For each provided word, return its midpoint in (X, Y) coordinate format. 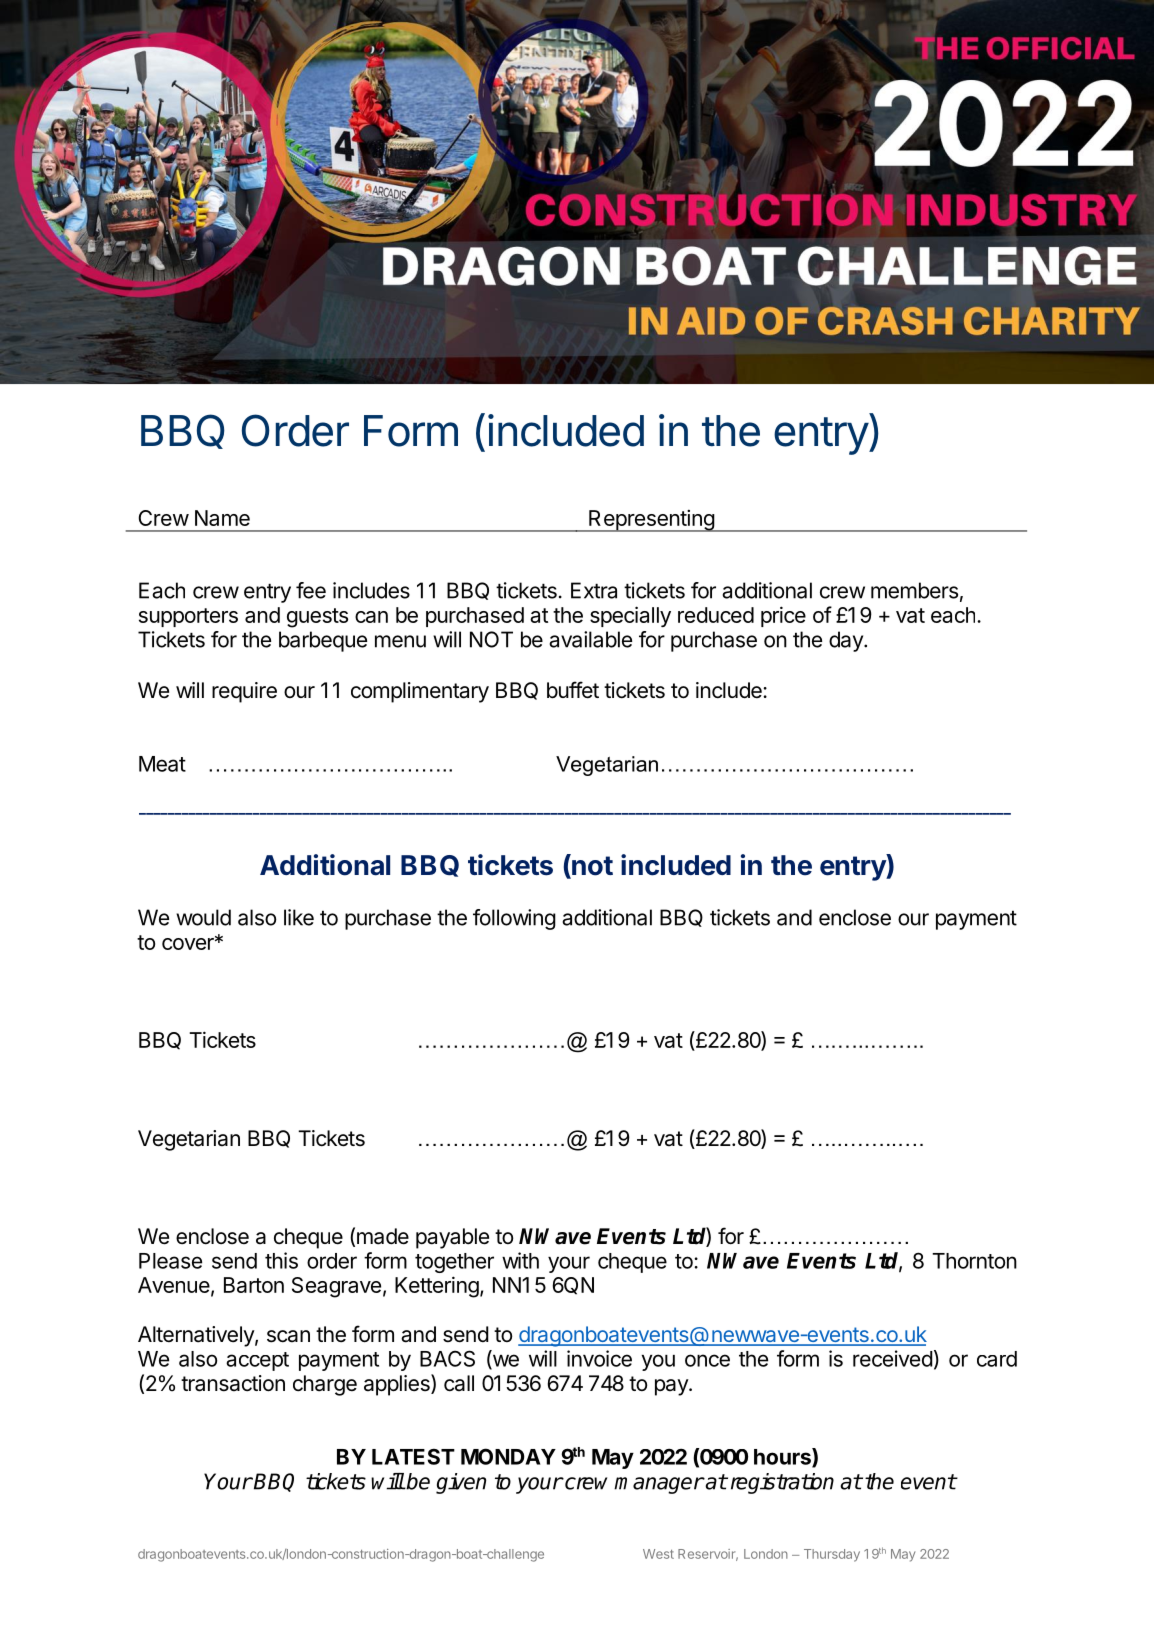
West (658, 1554)
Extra (594, 590)
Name (222, 518)
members (914, 590)
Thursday (832, 1555)
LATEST (413, 1456)
